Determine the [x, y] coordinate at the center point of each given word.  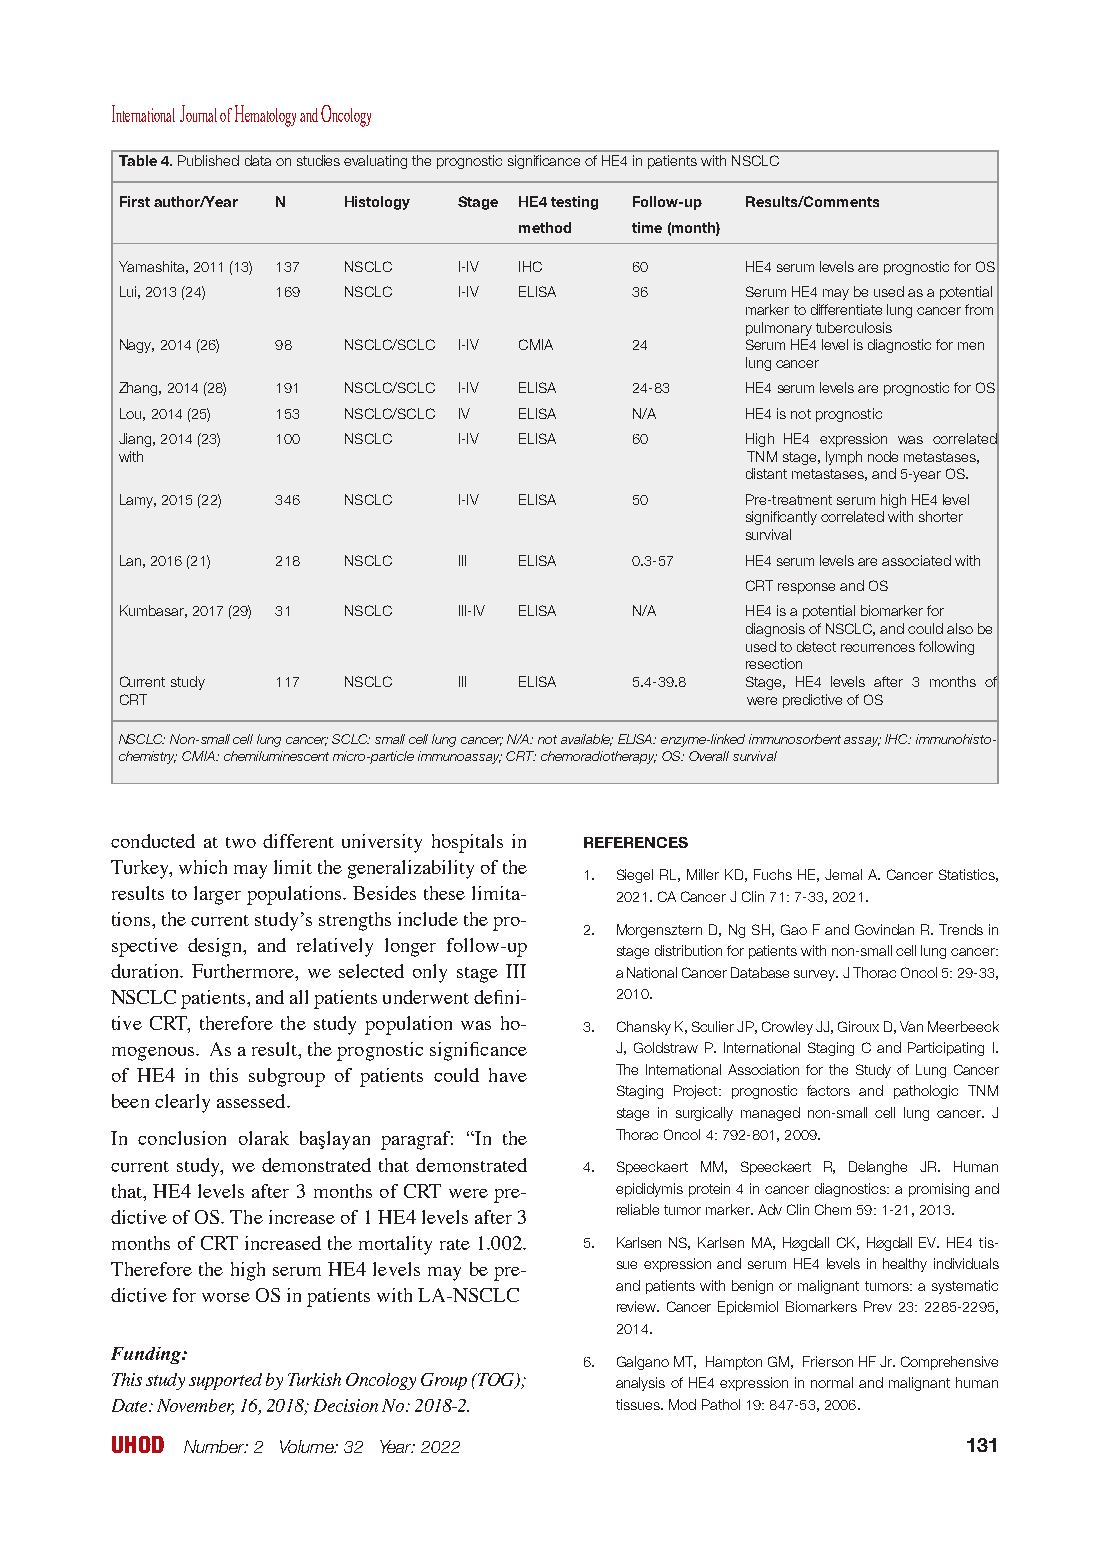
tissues [639, 1404]
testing [574, 203]
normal [832, 1382]
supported [225, 1381]
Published [208, 160]
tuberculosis [854, 327]
